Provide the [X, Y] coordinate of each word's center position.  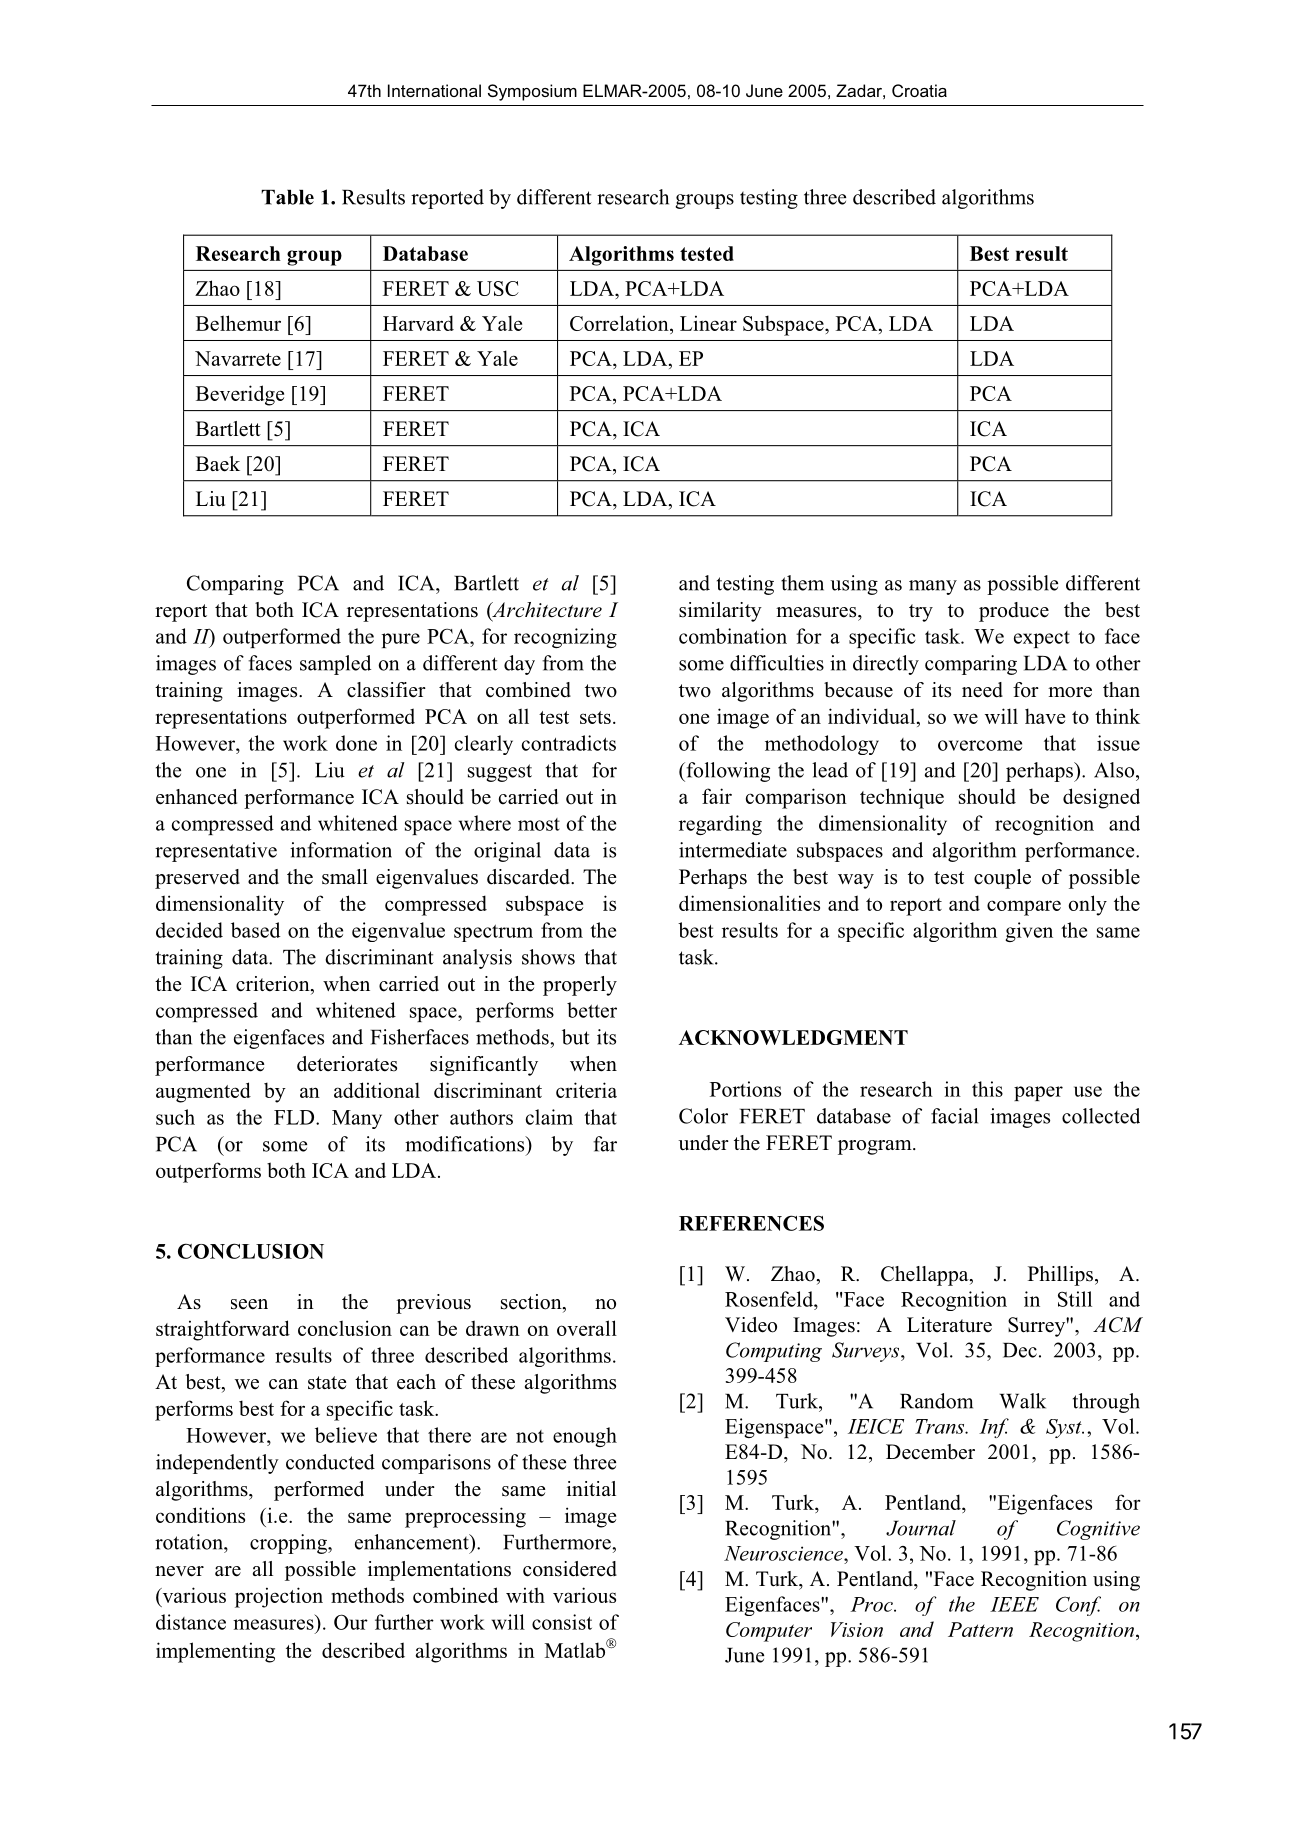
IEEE [1014, 1604]
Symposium [532, 92]
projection [279, 1597]
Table [287, 197]
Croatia [919, 90]
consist [562, 1622]
